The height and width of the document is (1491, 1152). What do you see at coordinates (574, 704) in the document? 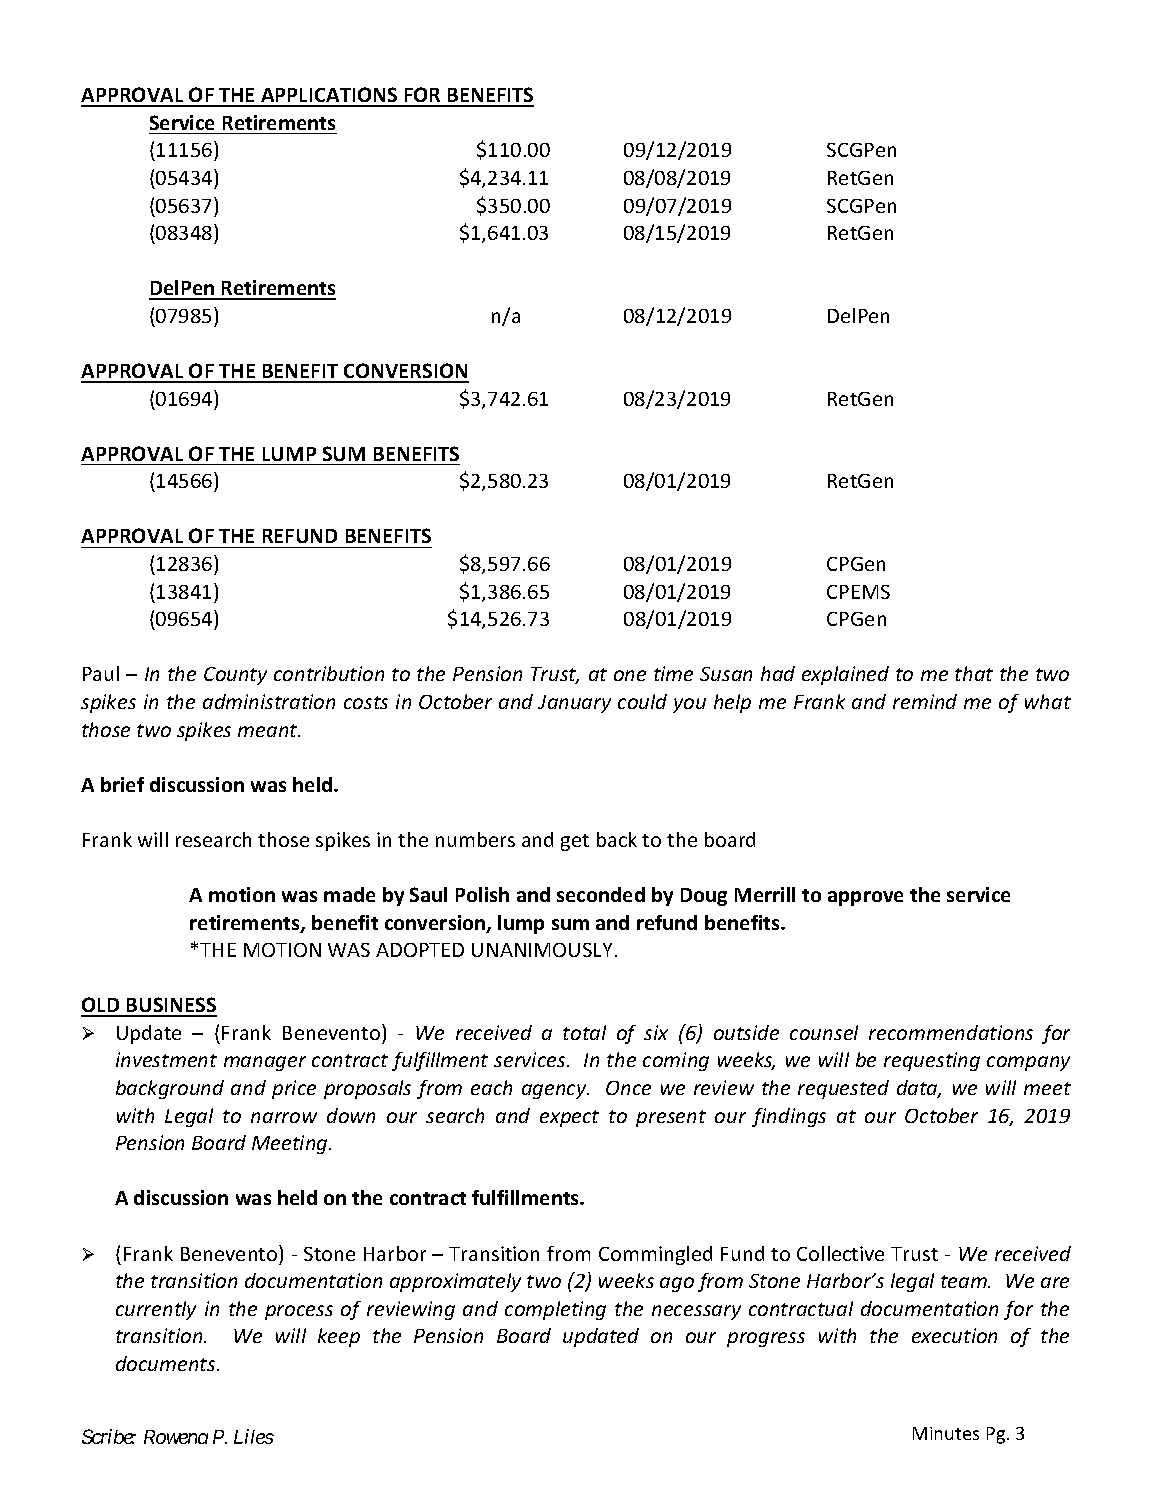
I see `January` at bounding box center [574, 704].
